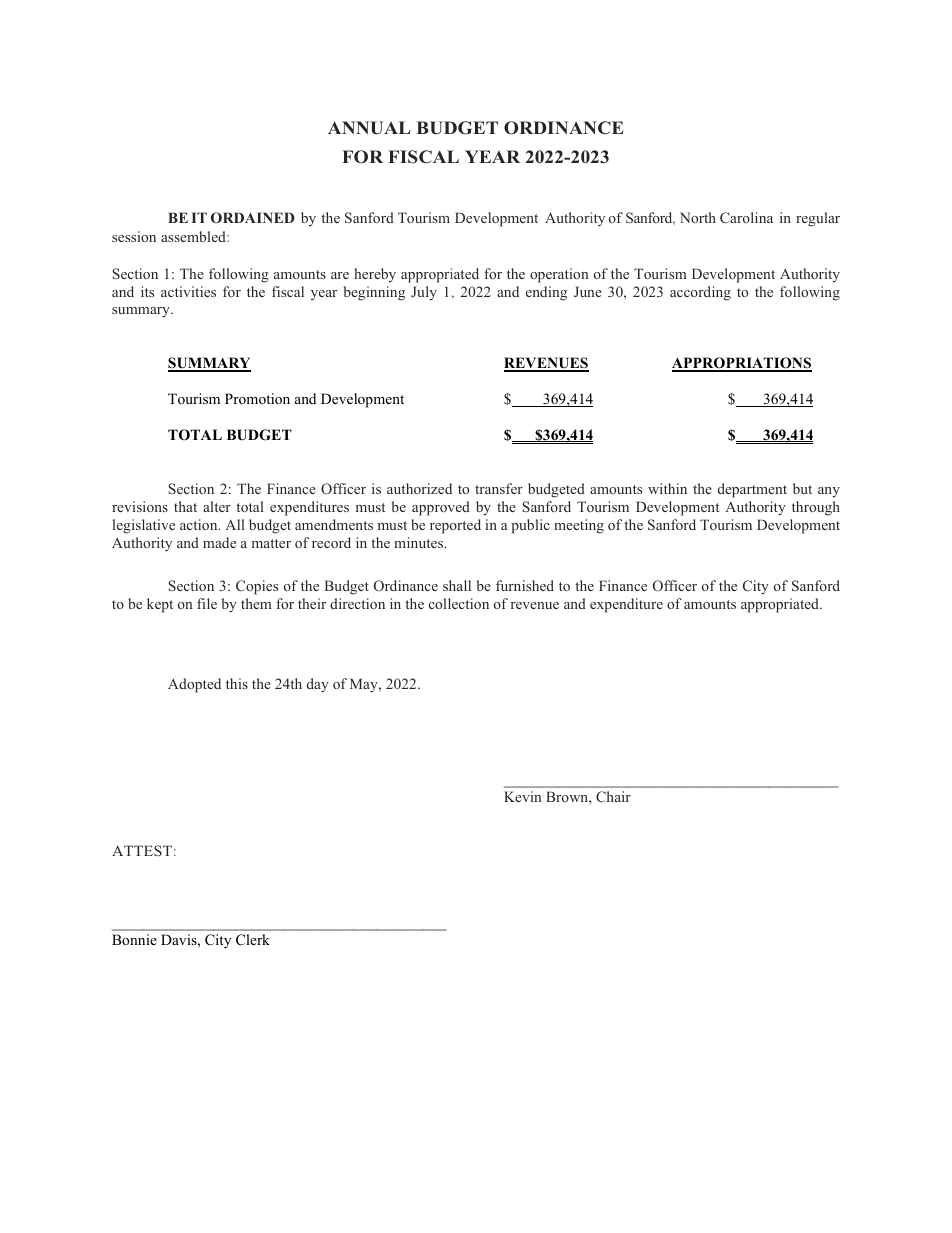  What do you see at coordinates (194, 685) in the screenshot?
I see `Adopted` at bounding box center [194, 685].
